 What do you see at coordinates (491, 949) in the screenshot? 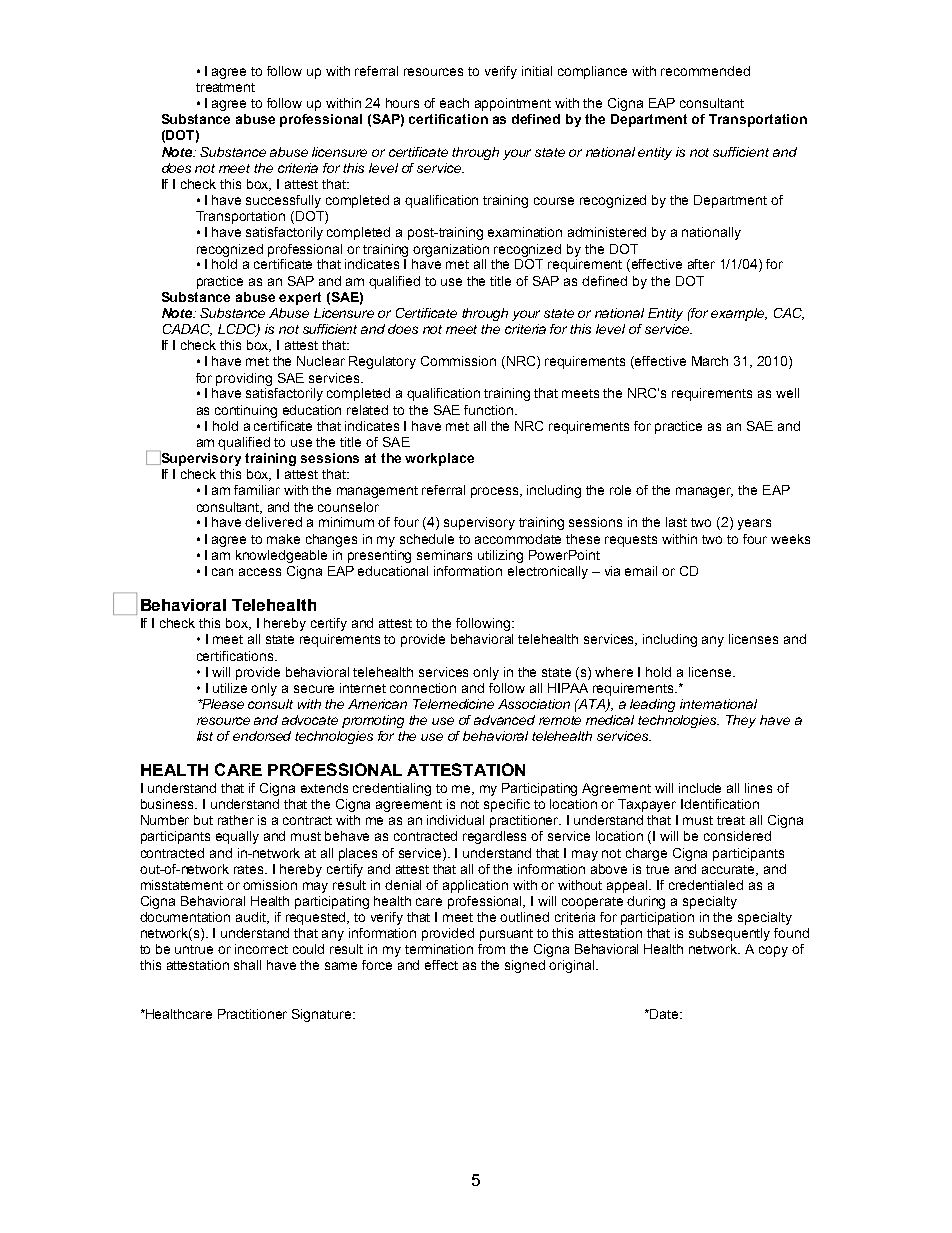
I see `from` at bounding box center [491, 949].
